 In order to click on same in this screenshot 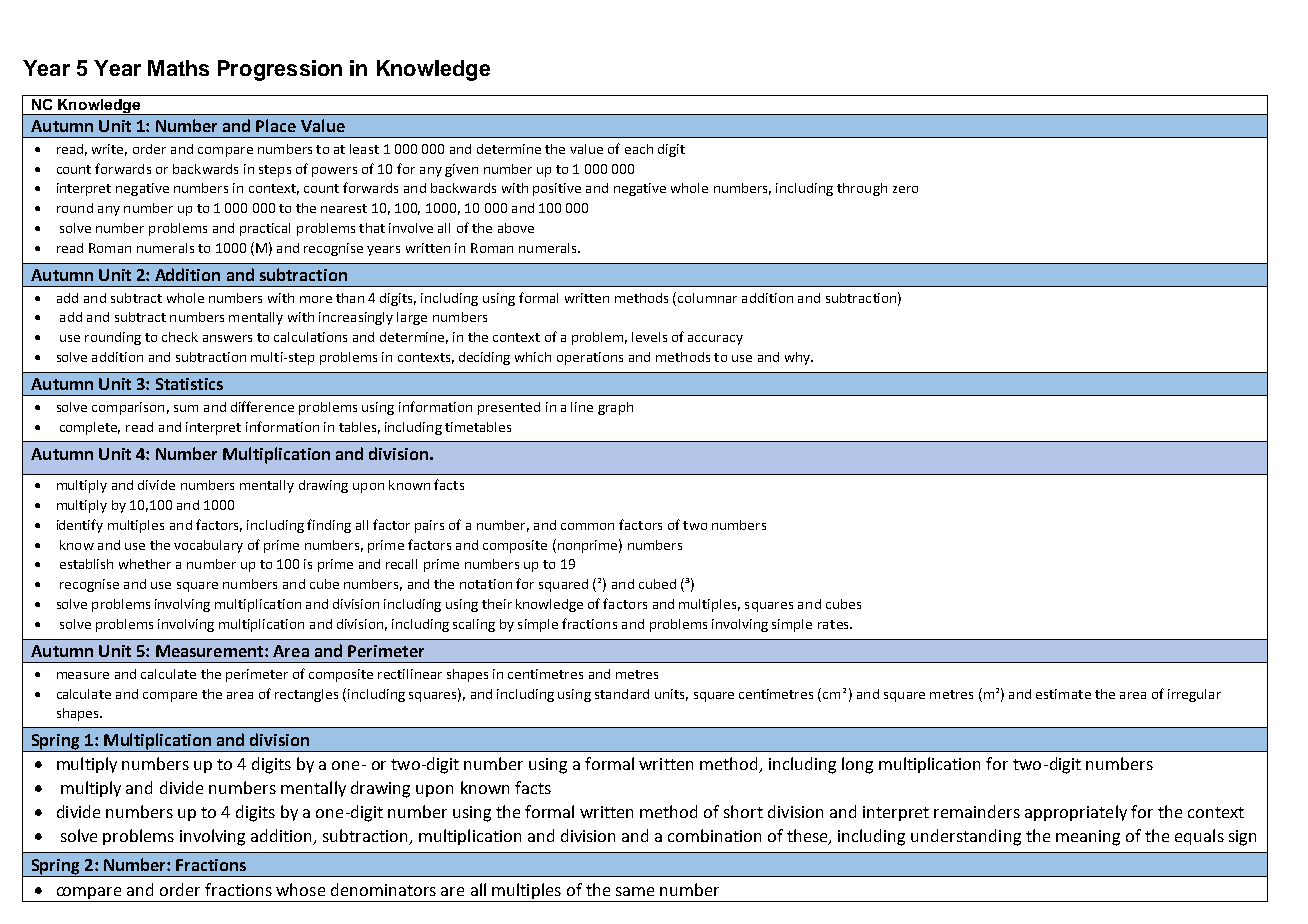, I will do `click(635, 891)`.
